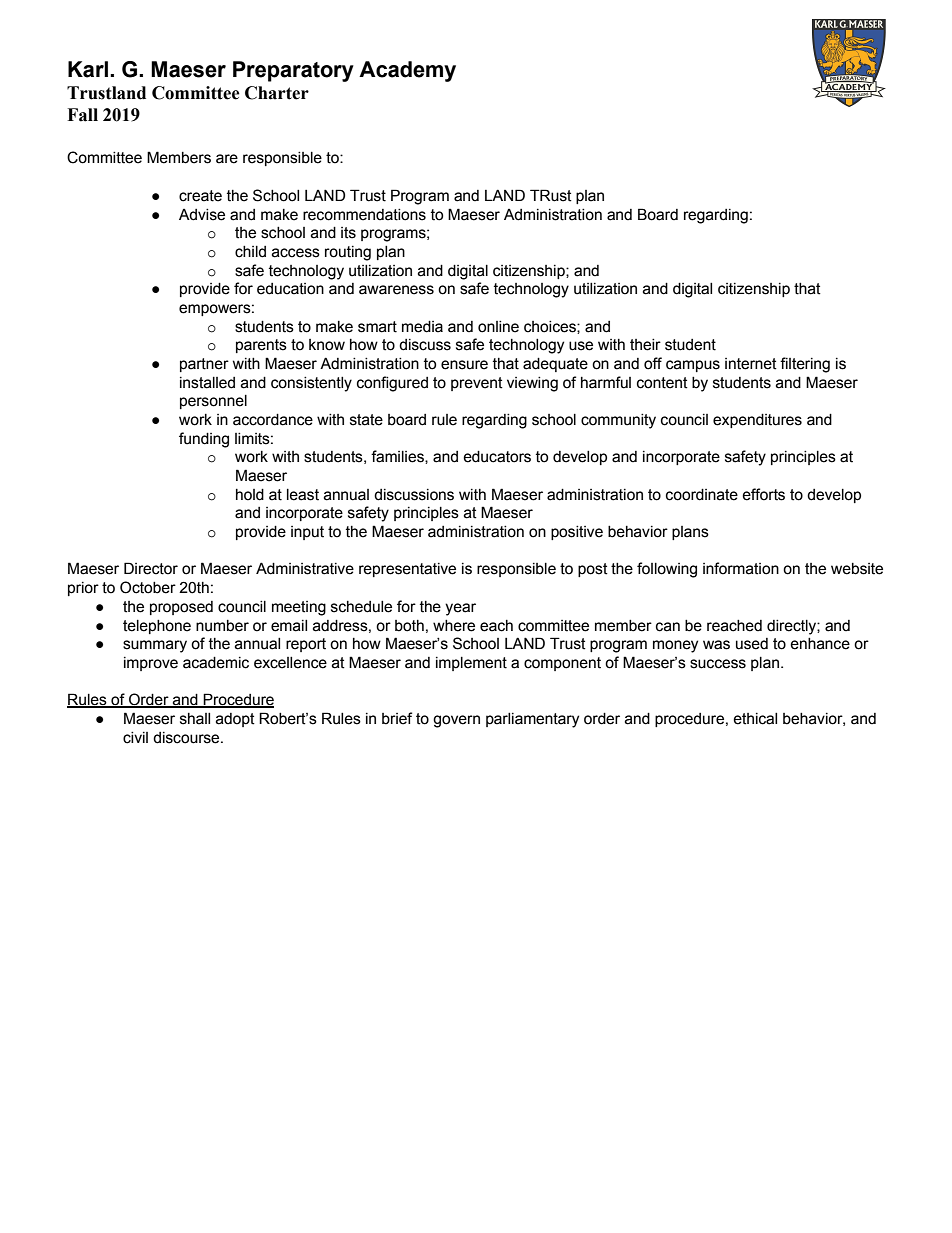 This image has width=952, height=1233. I want to click on prevent, so click(477, 384).
